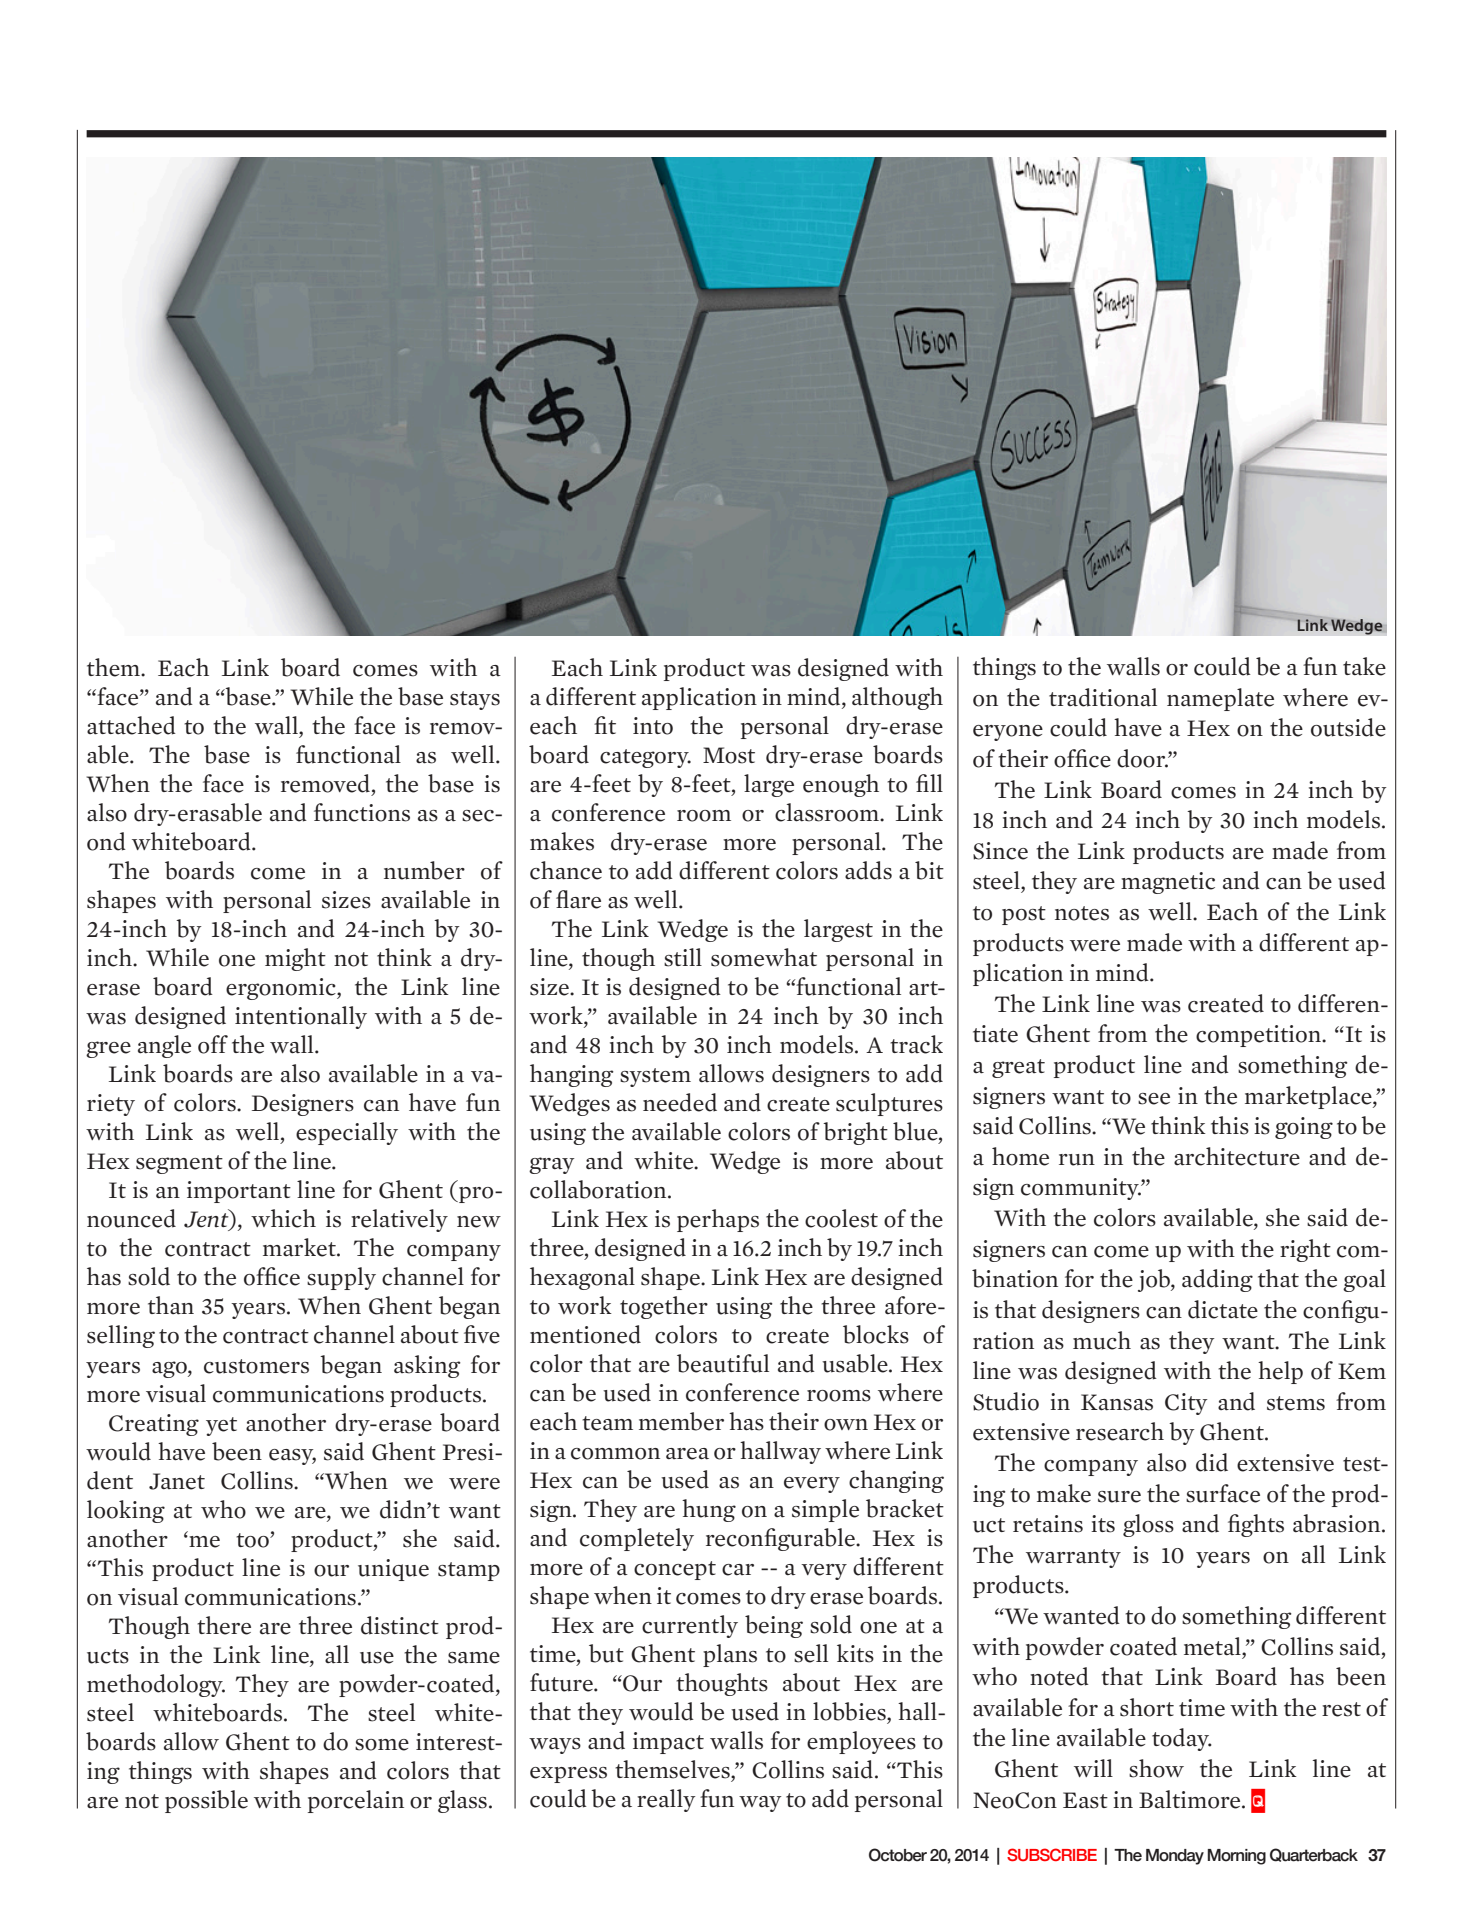 This image has height=1906, width=1473. Describe the element at coordinates (206, 1801) in the image. I see `possible` at that location.
